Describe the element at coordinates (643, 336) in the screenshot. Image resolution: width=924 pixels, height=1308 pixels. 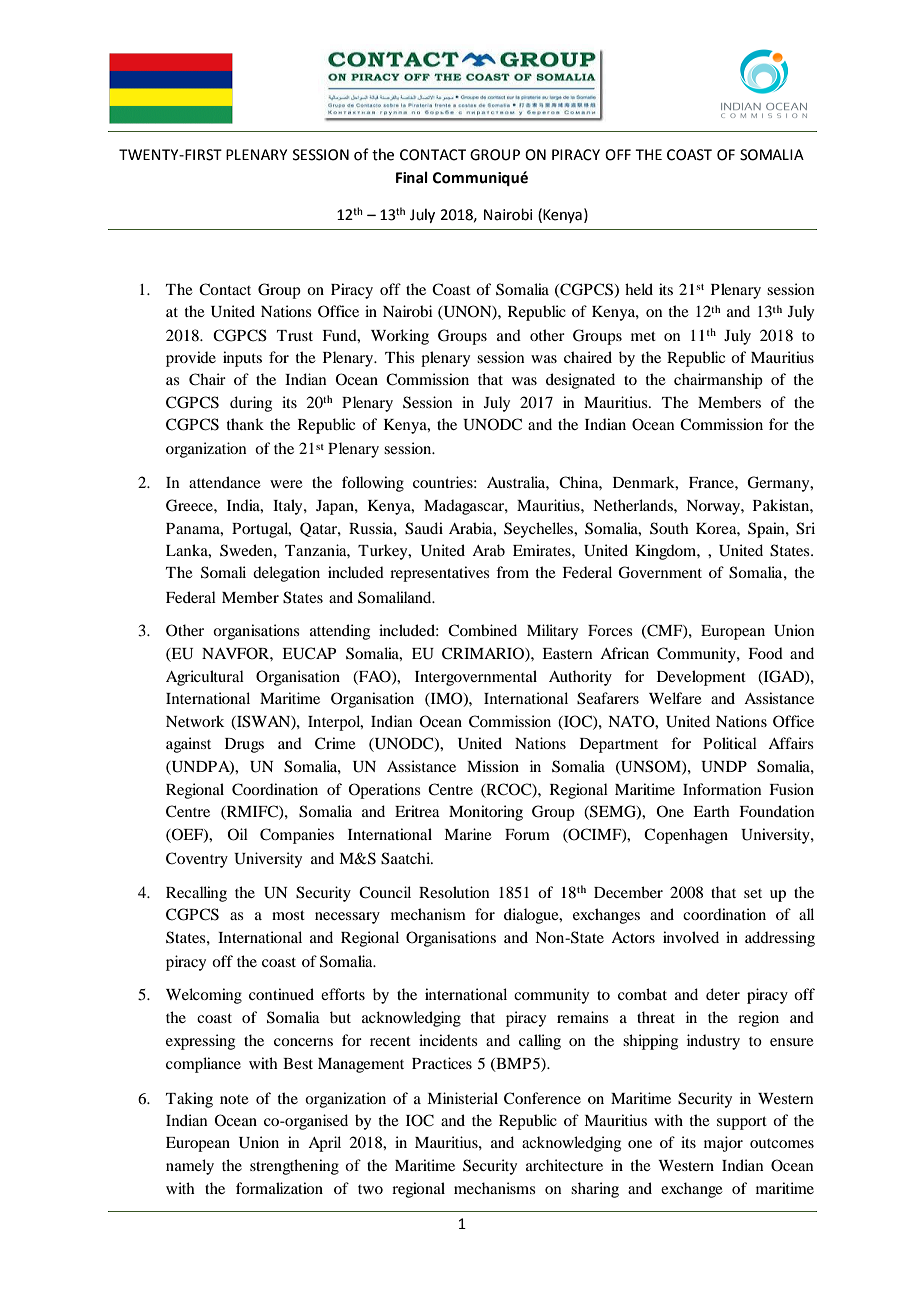
I see `met` at that location.
